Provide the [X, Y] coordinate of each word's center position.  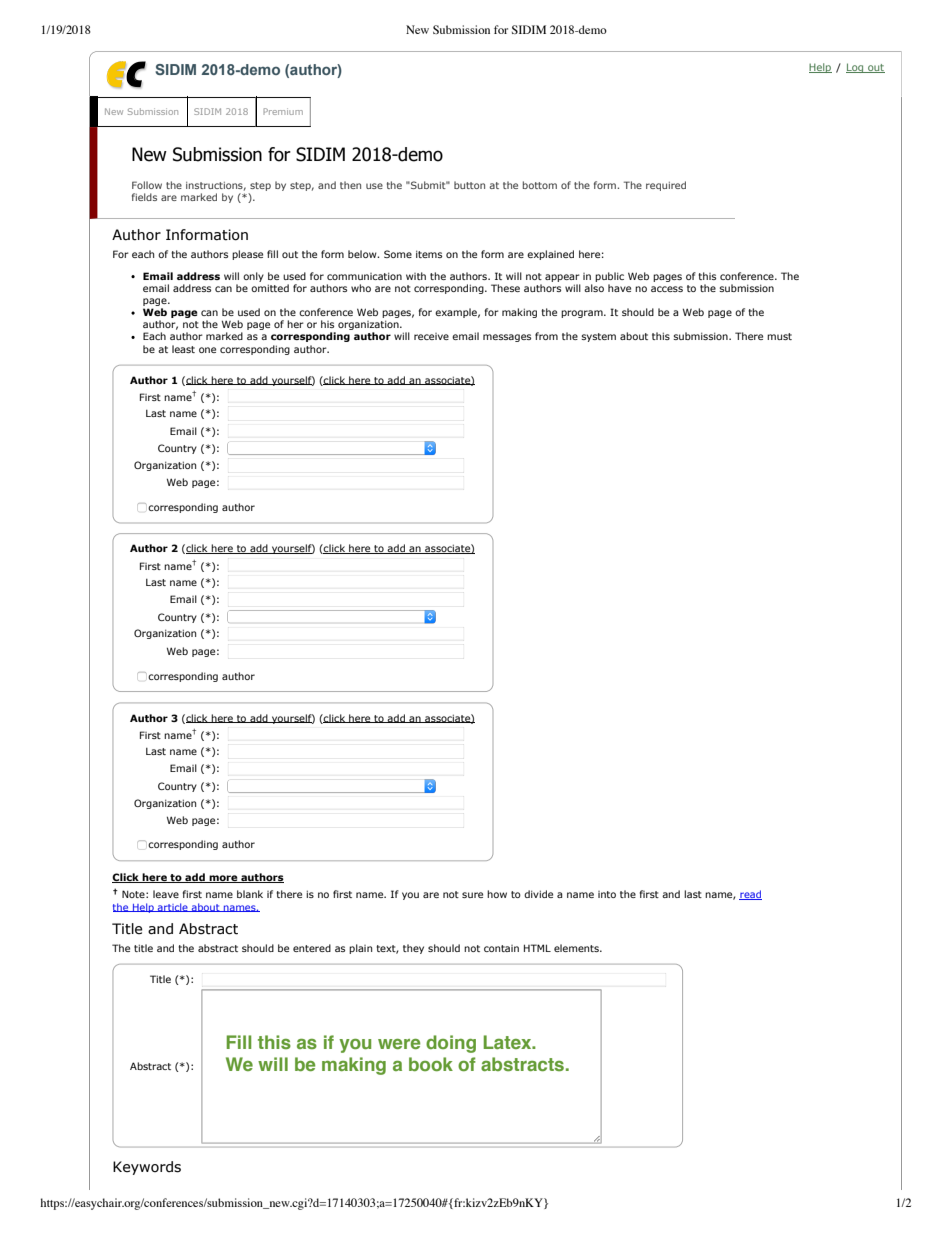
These [505, 288]
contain [501, 948]
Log [856, 68]
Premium [283, 111]
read [750, 895]
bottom [540, 185]
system [599, 337]
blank [250, 894]
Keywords [147, 1168]
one [207, 350]
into [607, 894]
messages [507, 338]
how [497, 894]
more [223, 879]
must [779, 336]
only [253, 277]
